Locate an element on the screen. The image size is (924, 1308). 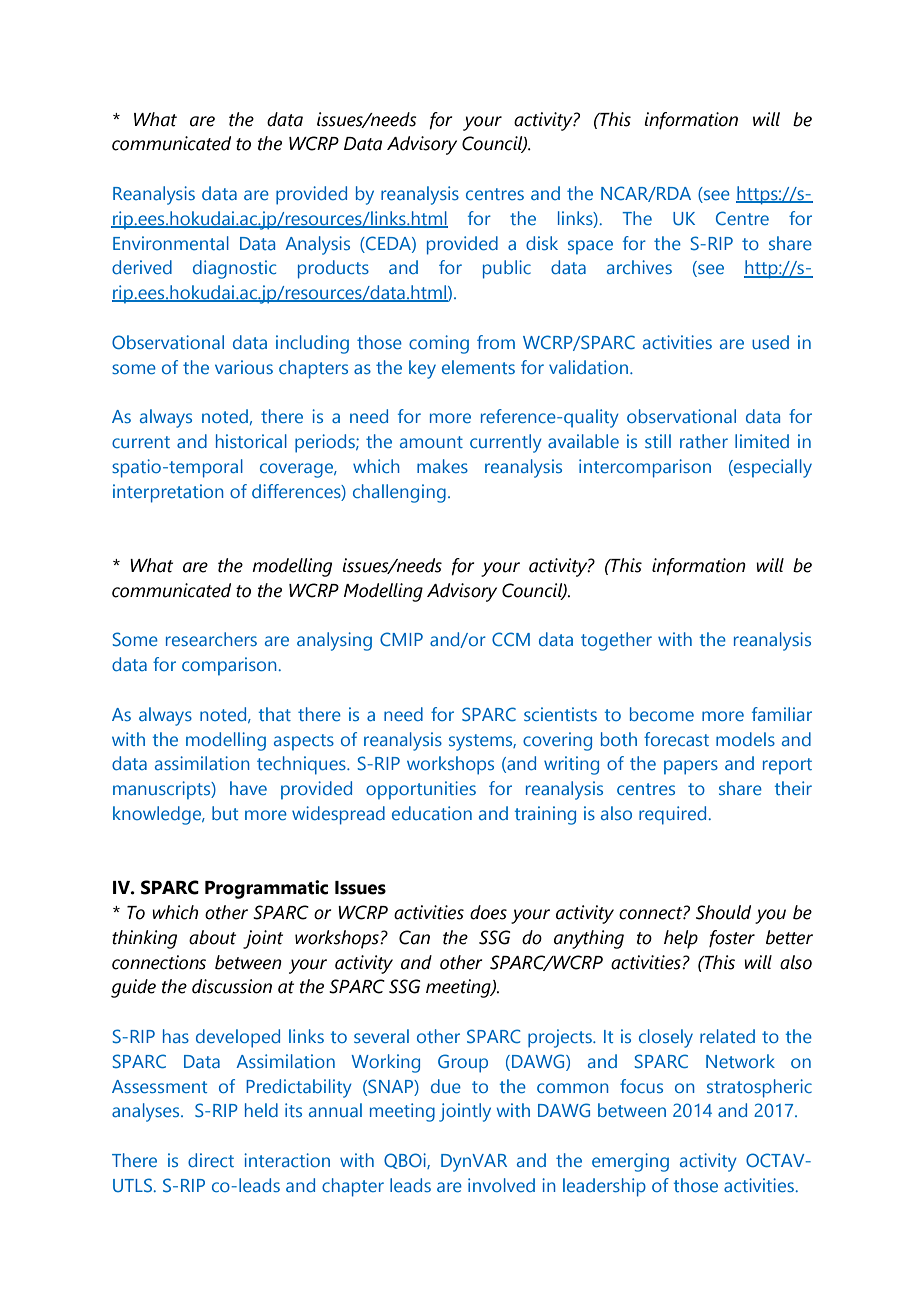
diagnostic is located at coordinates (234, 269).
